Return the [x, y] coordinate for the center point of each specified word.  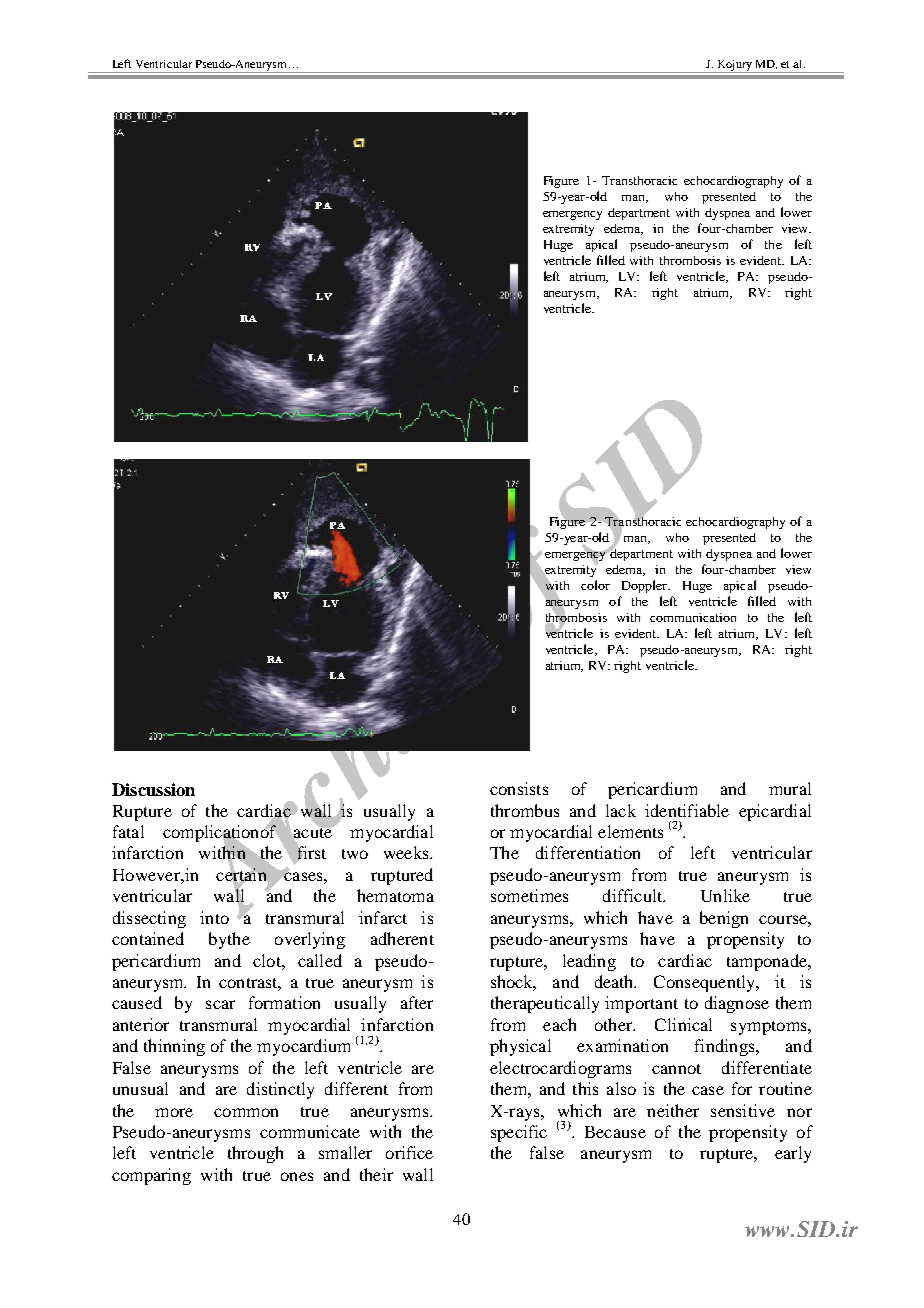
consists [519, 788]
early [793, 1154]
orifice [409, 1152]
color [595, 585]
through [255, 1154]
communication [693, 617]
